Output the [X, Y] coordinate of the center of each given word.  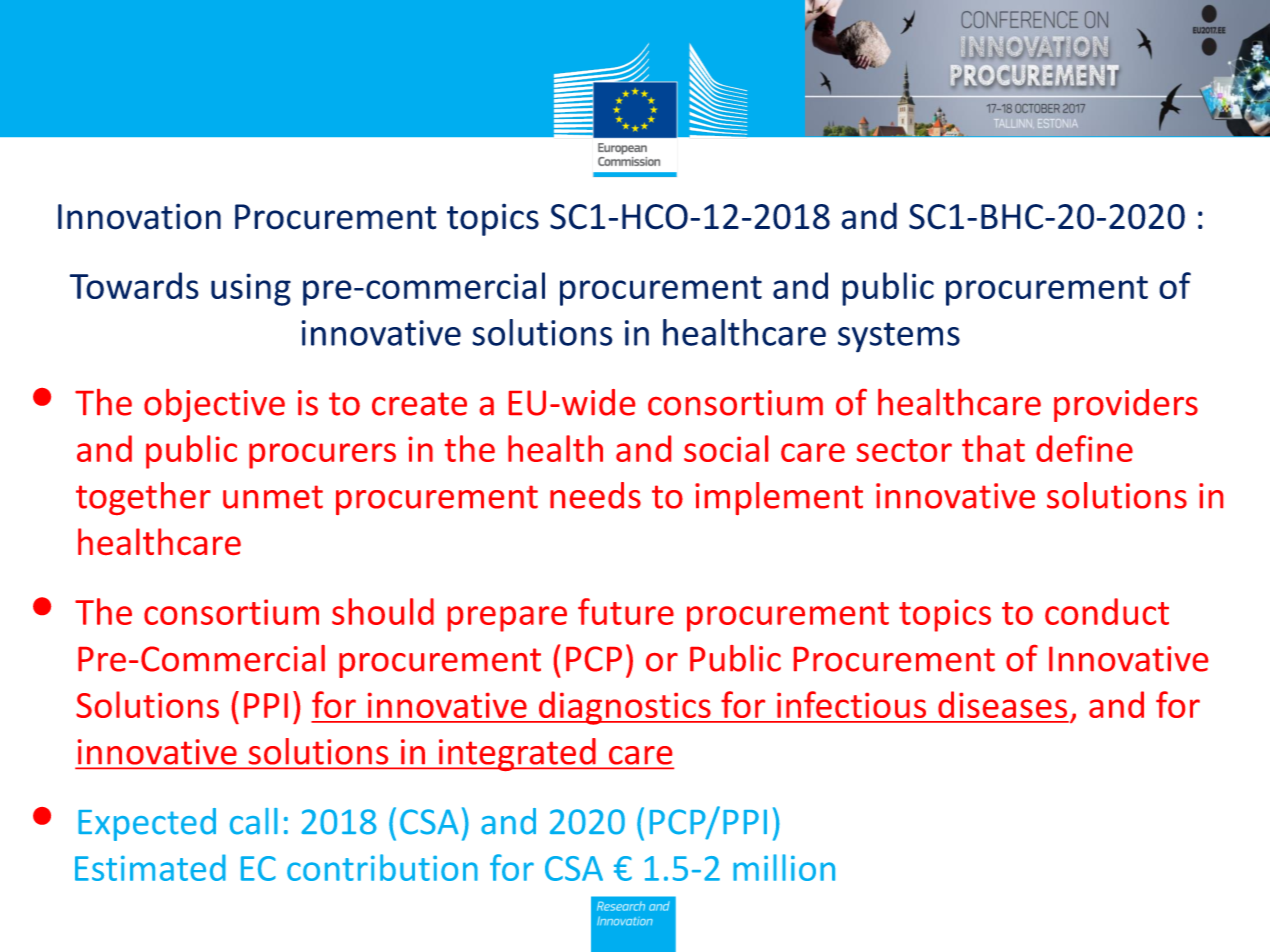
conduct [1107, 611]
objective [214, 405]
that [993, 448]
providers [1126, 405]
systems [899, 337]
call [254, 821]
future [626, 611]
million [784, 867]
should [383, 611]
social [726, 448]
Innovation [139, 216]
